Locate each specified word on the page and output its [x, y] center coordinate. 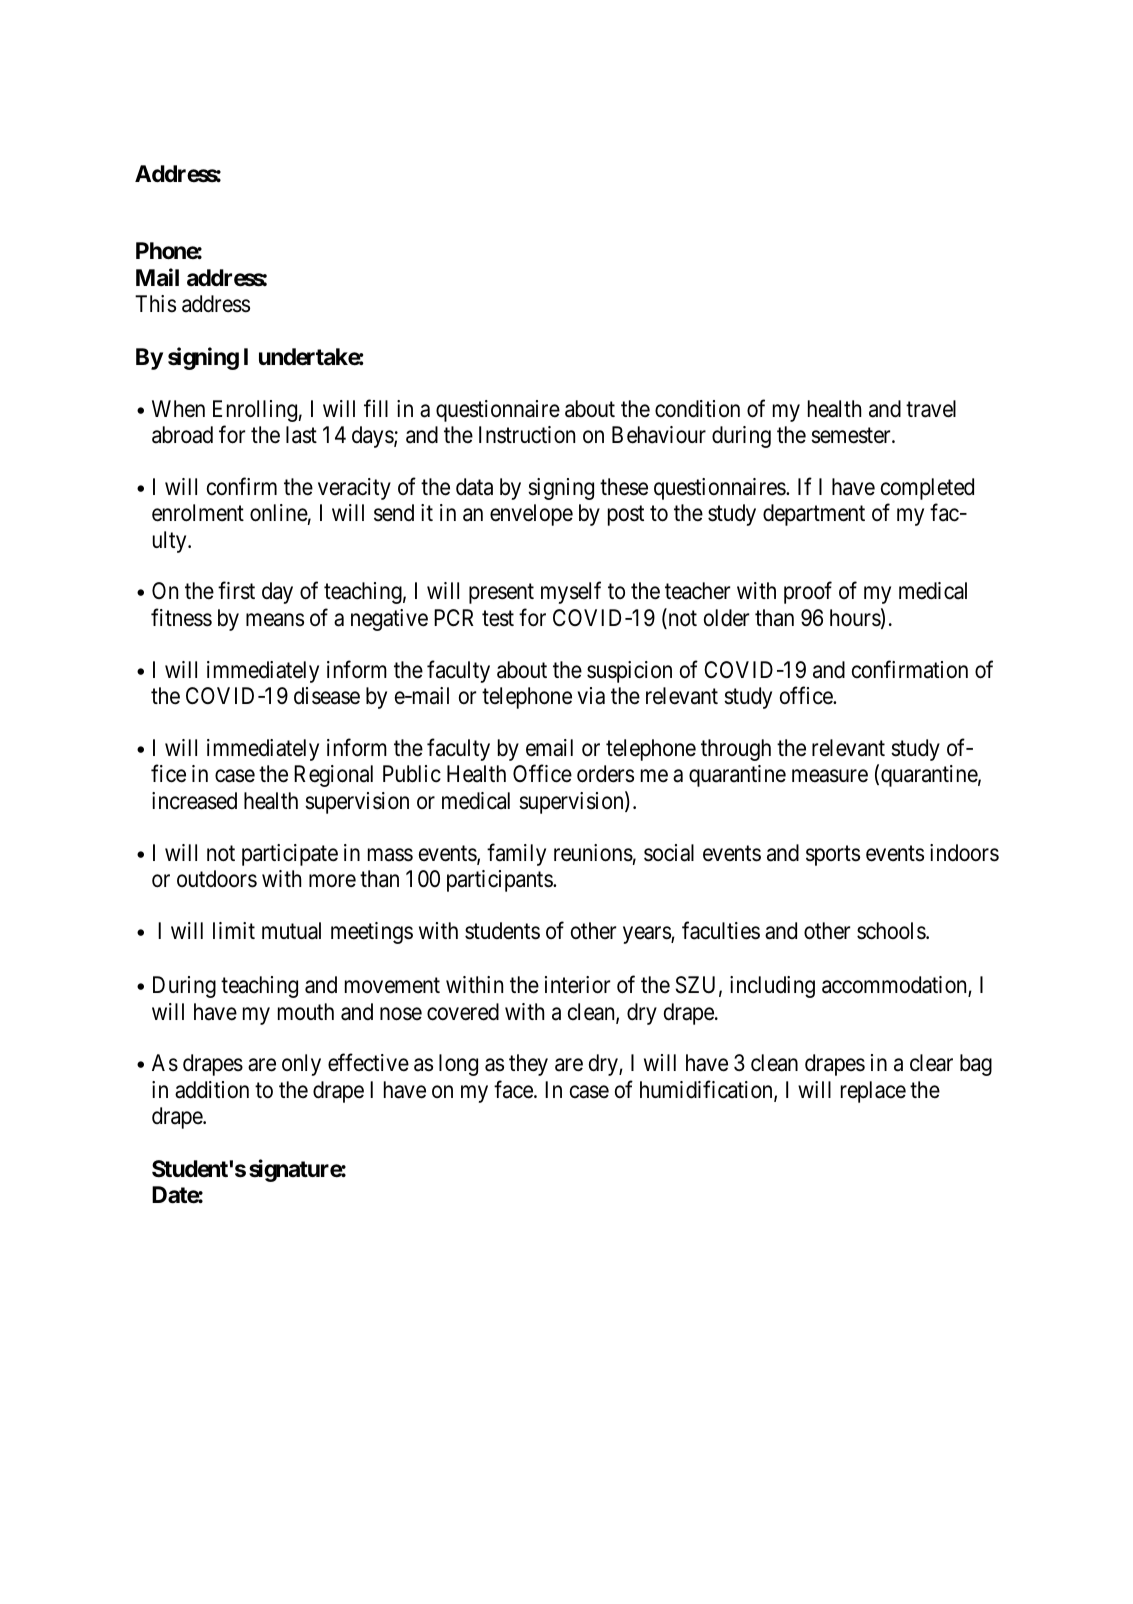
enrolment [198, 513]
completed [927, 489]
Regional [333, 776]
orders [605, 774]
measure [830, 776]
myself [571, 593]
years [647, 935]
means [275, 620]
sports [833, 855]
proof [808, 593]
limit [234, 930]
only [301, 1065]
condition [697, 409]
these [624, 487]
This [155, 304]
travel [931, 409]
